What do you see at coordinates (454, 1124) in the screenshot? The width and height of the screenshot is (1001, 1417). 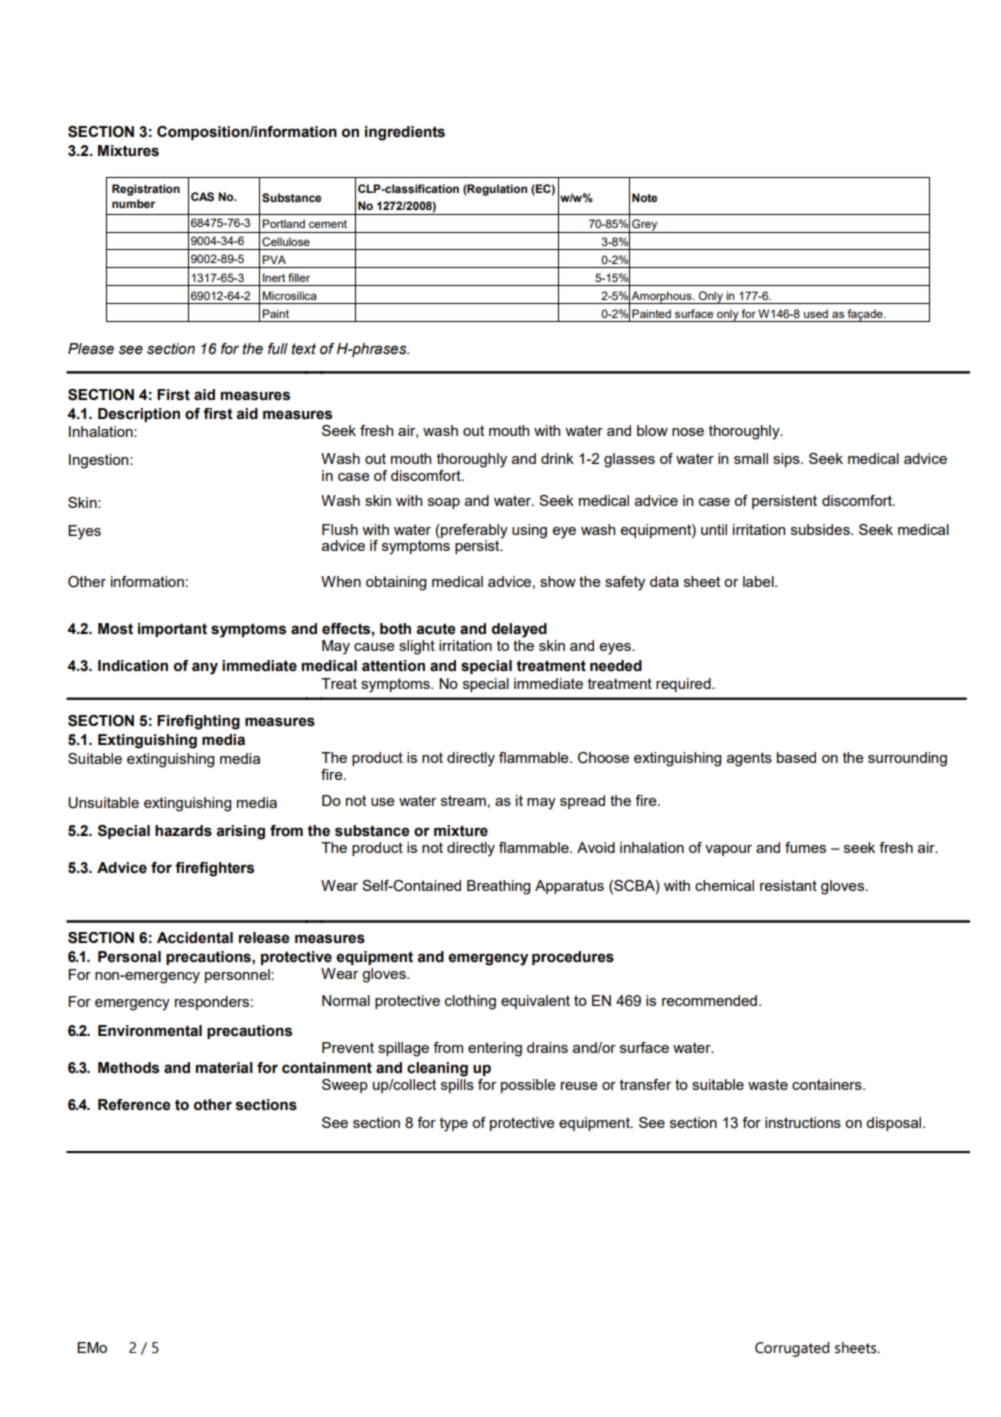 I see `type` at bounding box center [454, 1124].
